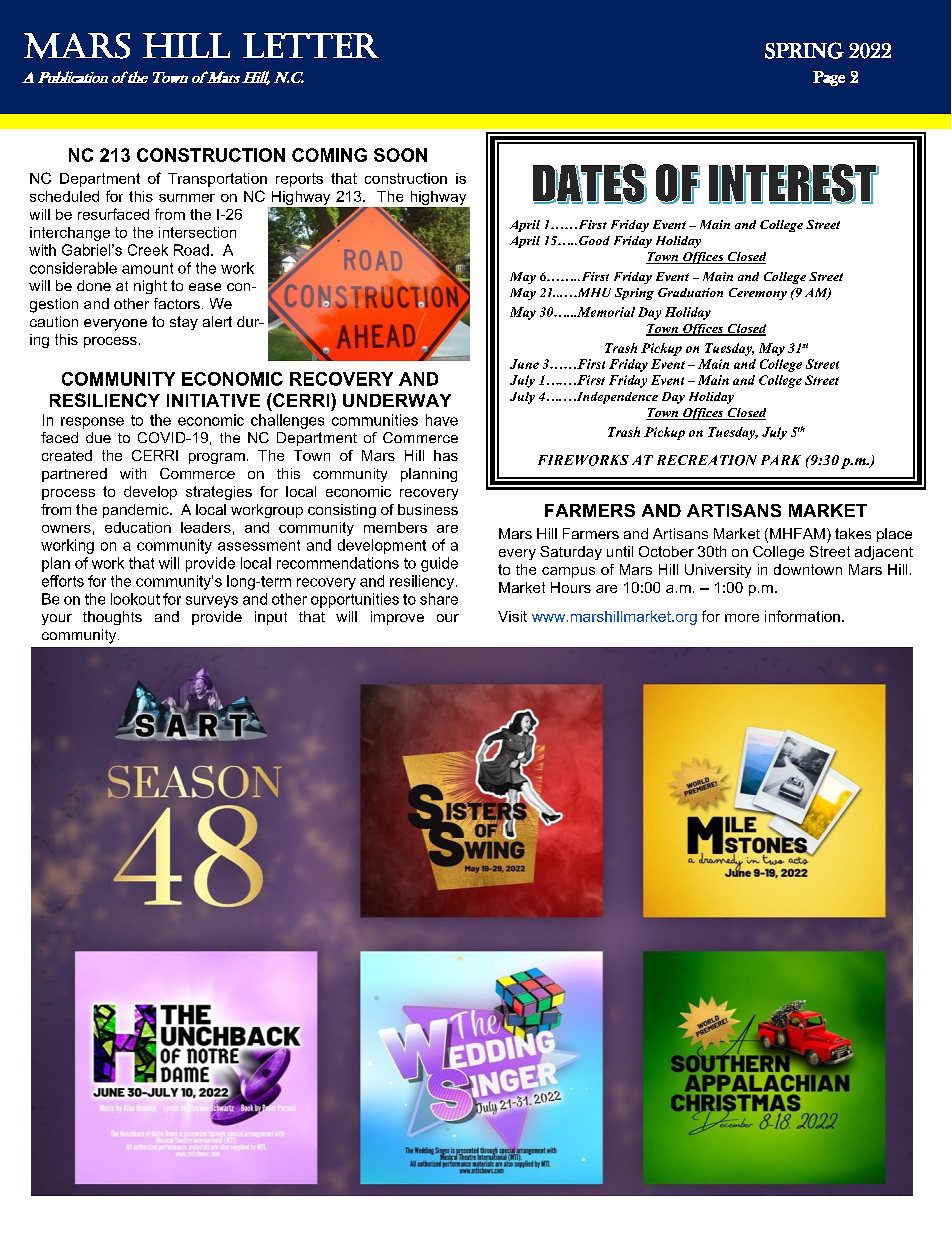 The height and width of the screenshot is (1233, 952). I want to click on LETTER, so click(311, 45).
